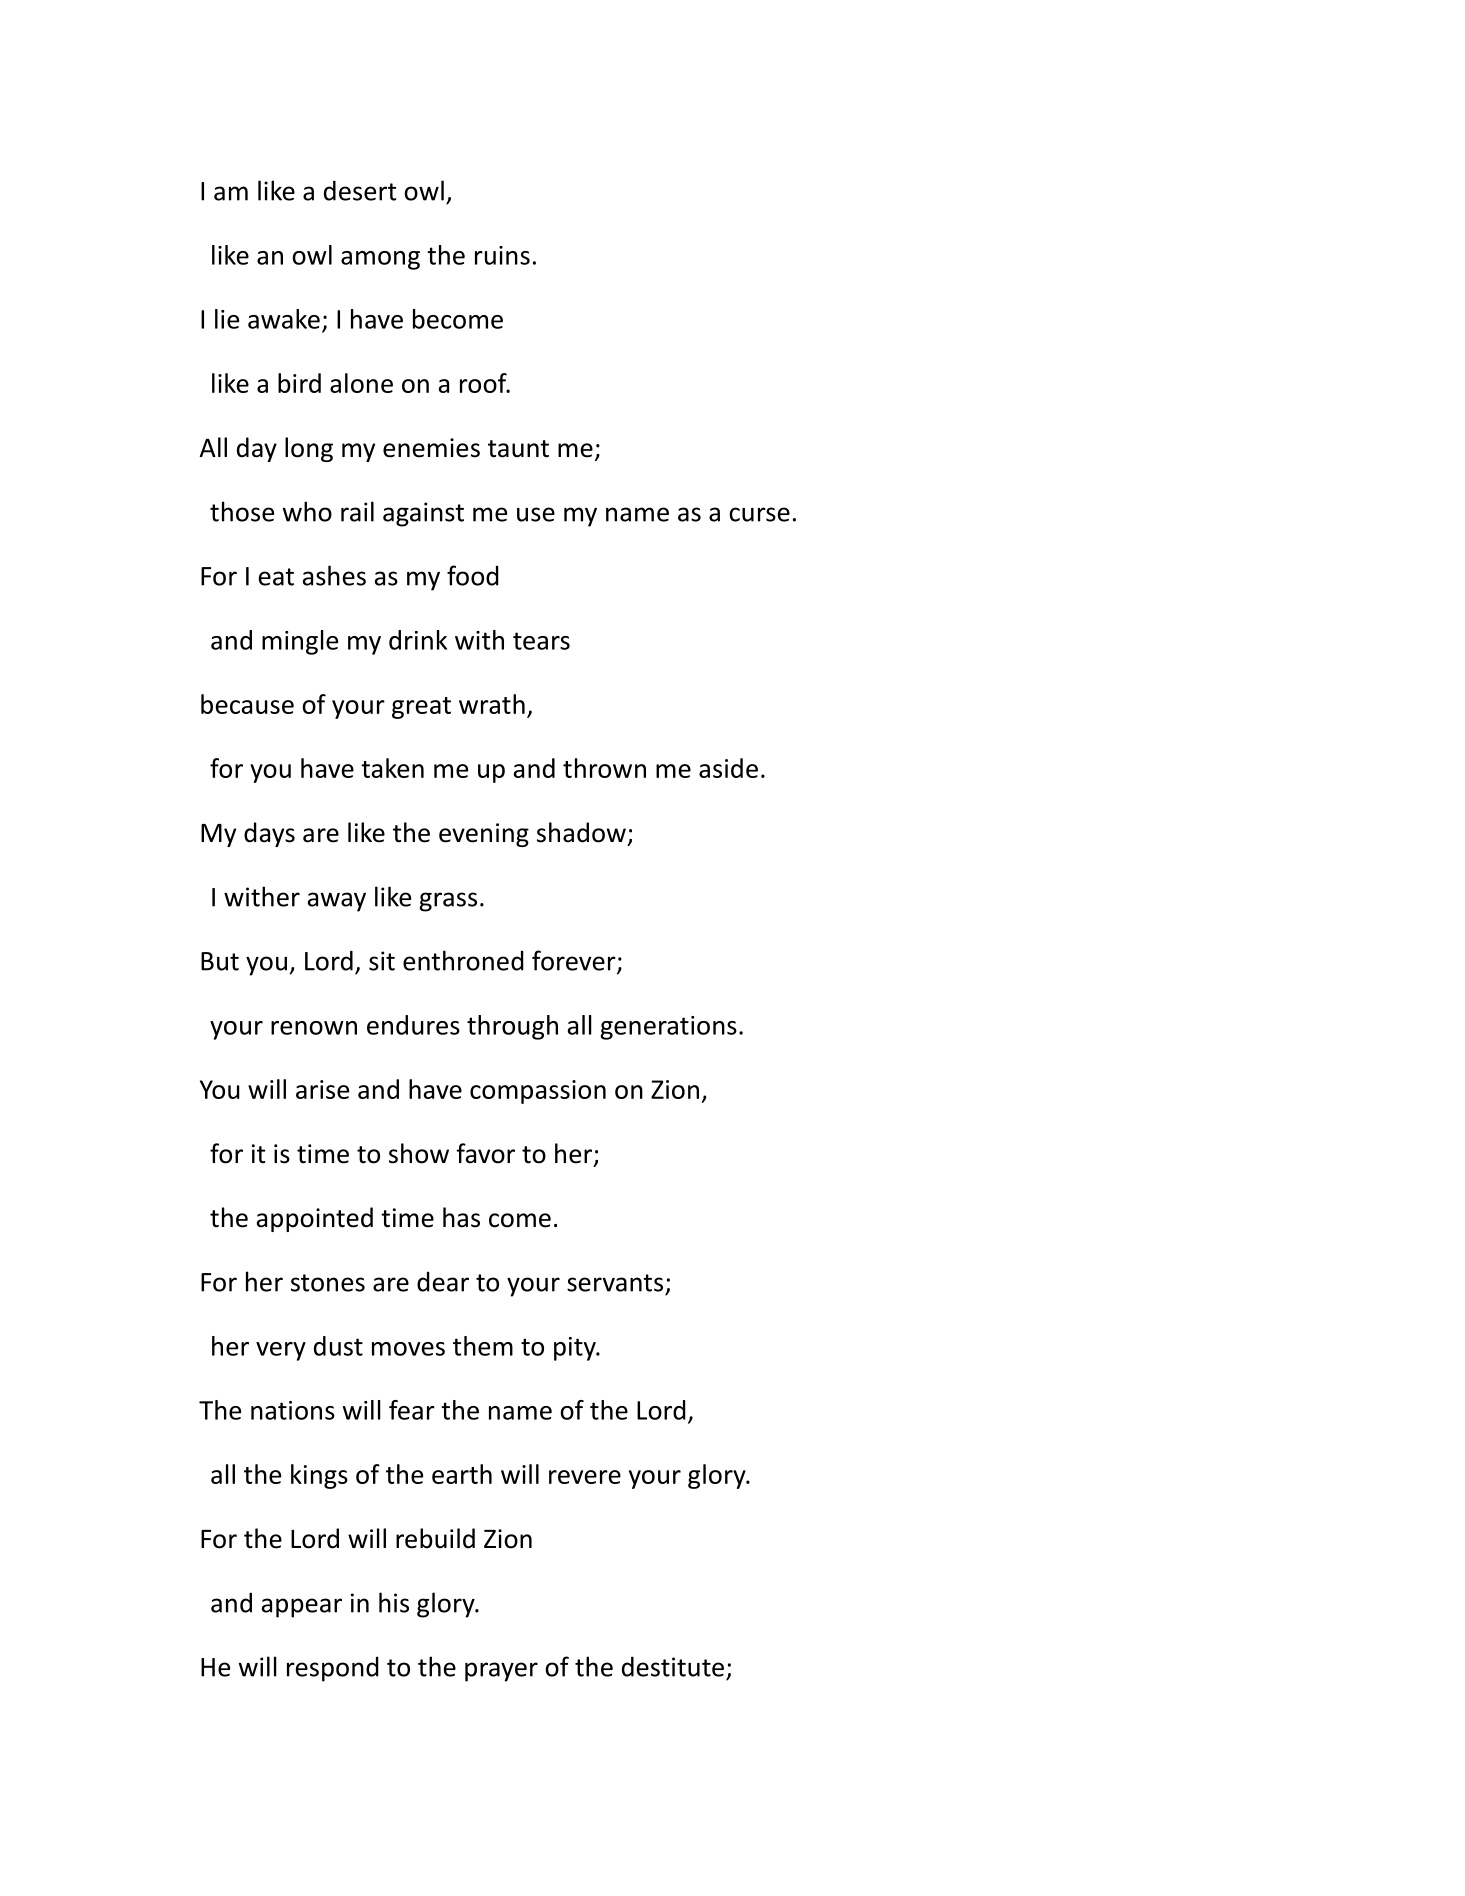 This screenshot has width=1465, height=1896. Describe the element at coordinates (328, 1283) in the screenshot. I see `stones` at that location.
